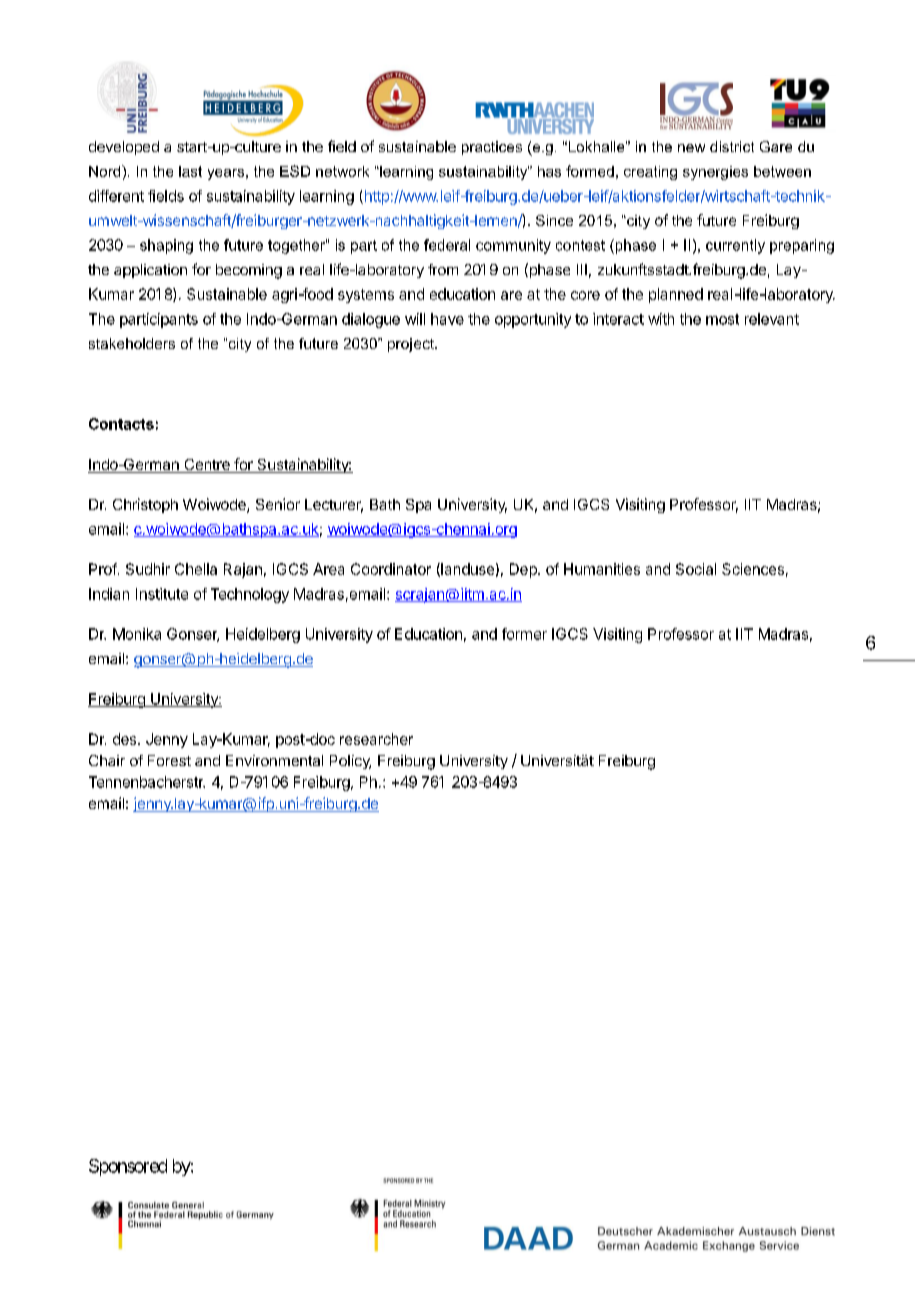  I want to click on Sponsored, so click(128, 1167).
